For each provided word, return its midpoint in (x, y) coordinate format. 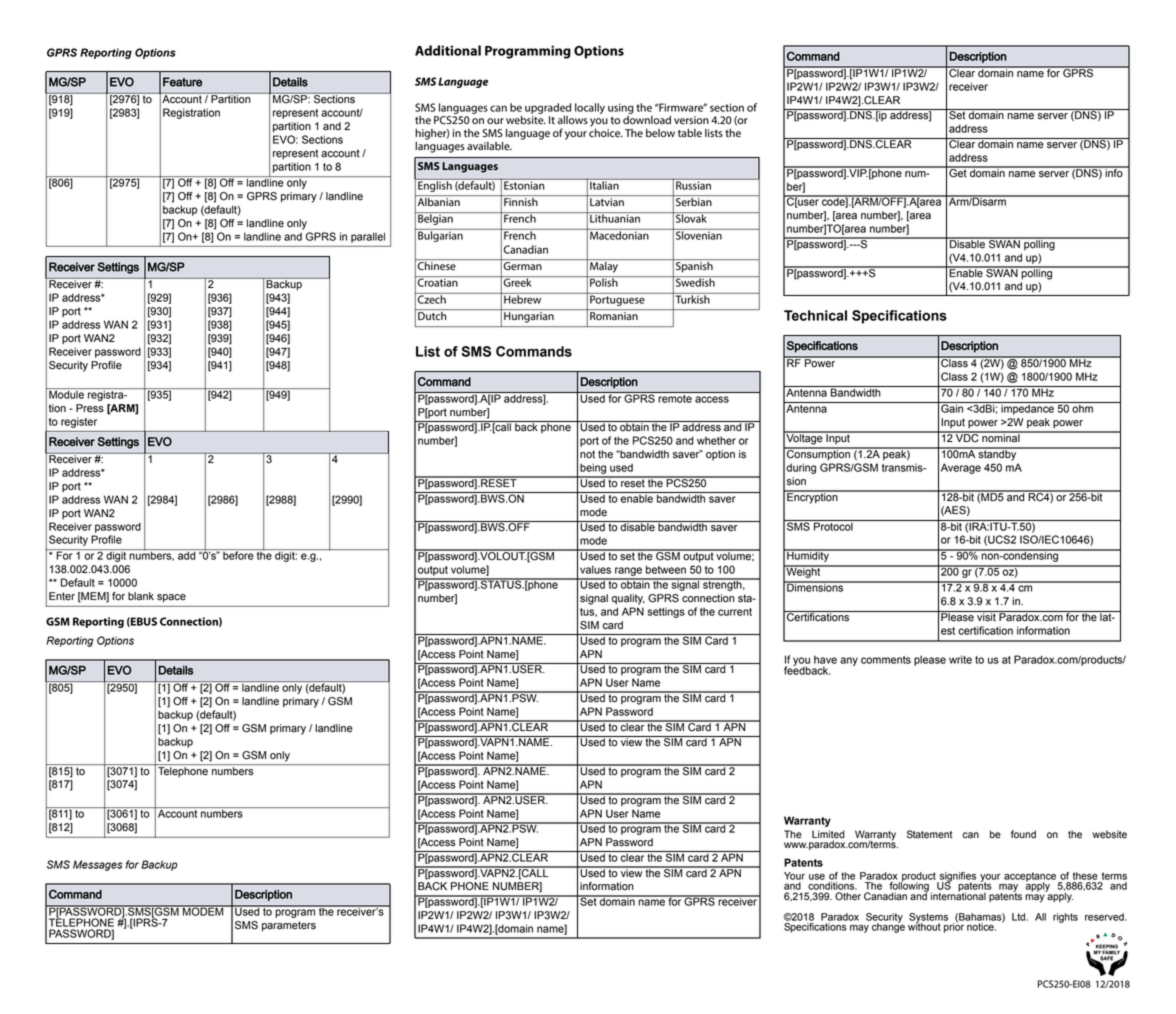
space (171, 598)
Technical (815, 315)
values (595, 569)
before (238, 554)
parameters (289, 926)
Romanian (614, 316)
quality (628, 599)
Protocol (833, 525)
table (690, 133)
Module (66, 393)
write (960, 659)
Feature (182, 82)
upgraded (548, 108)
